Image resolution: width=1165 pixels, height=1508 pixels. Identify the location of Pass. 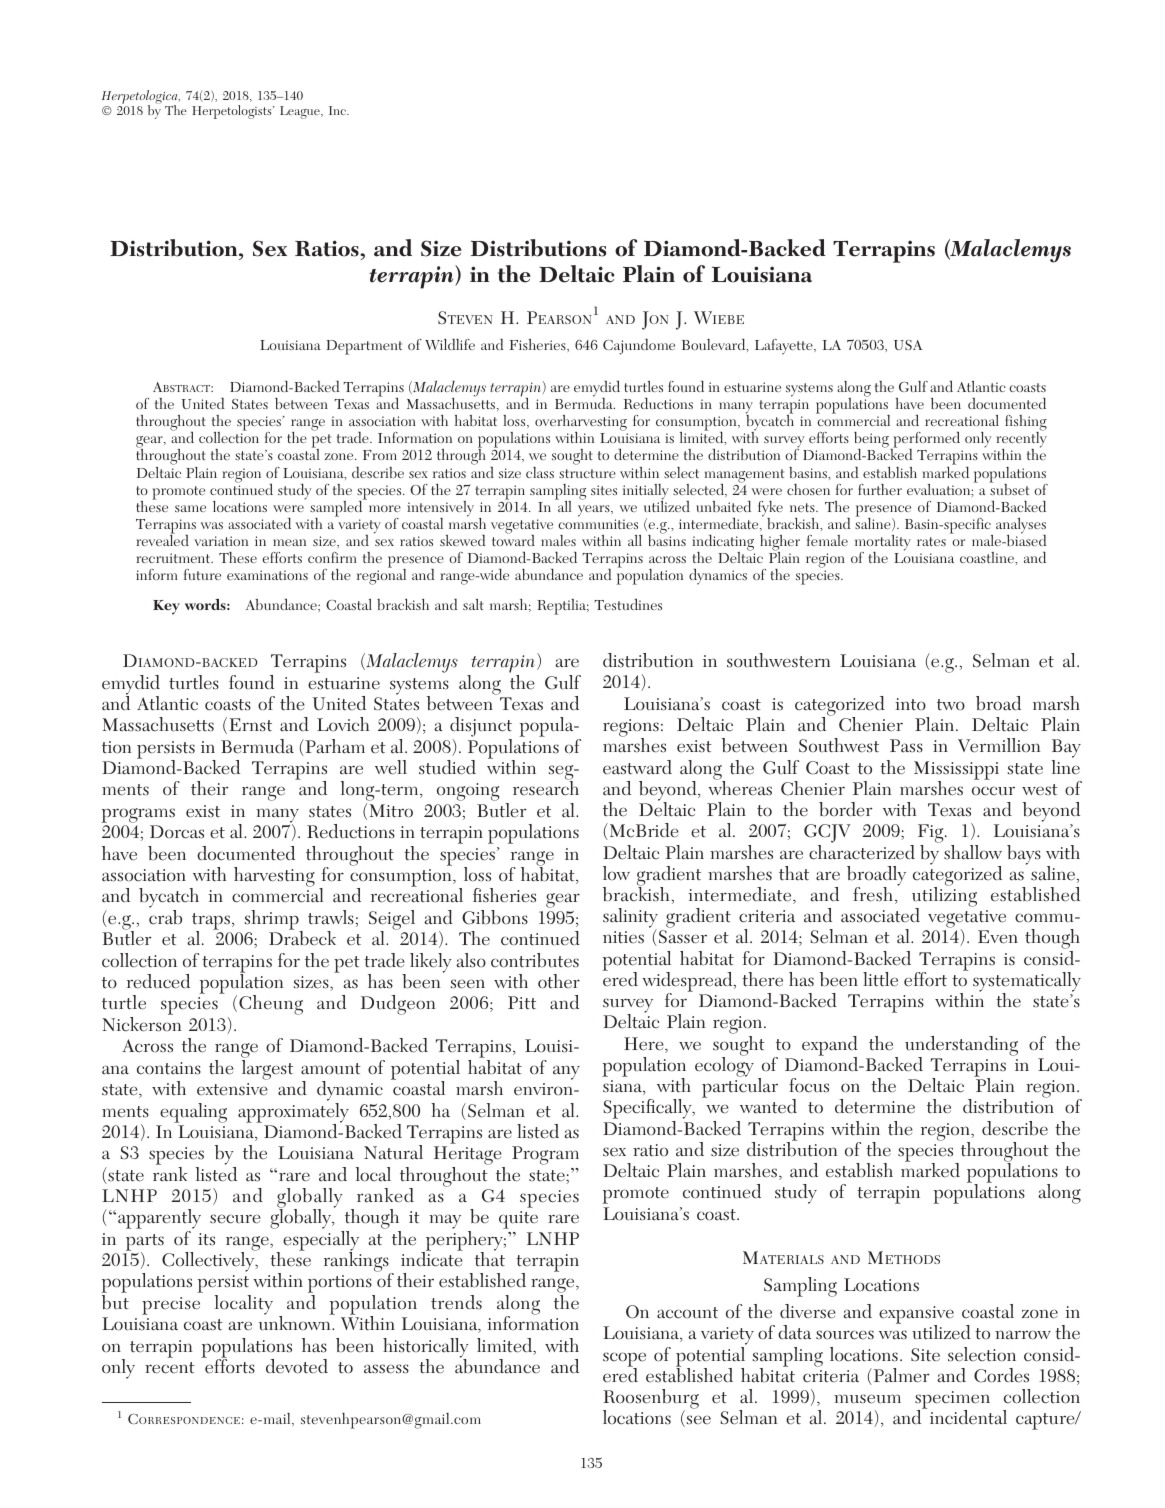
(906, 746).
